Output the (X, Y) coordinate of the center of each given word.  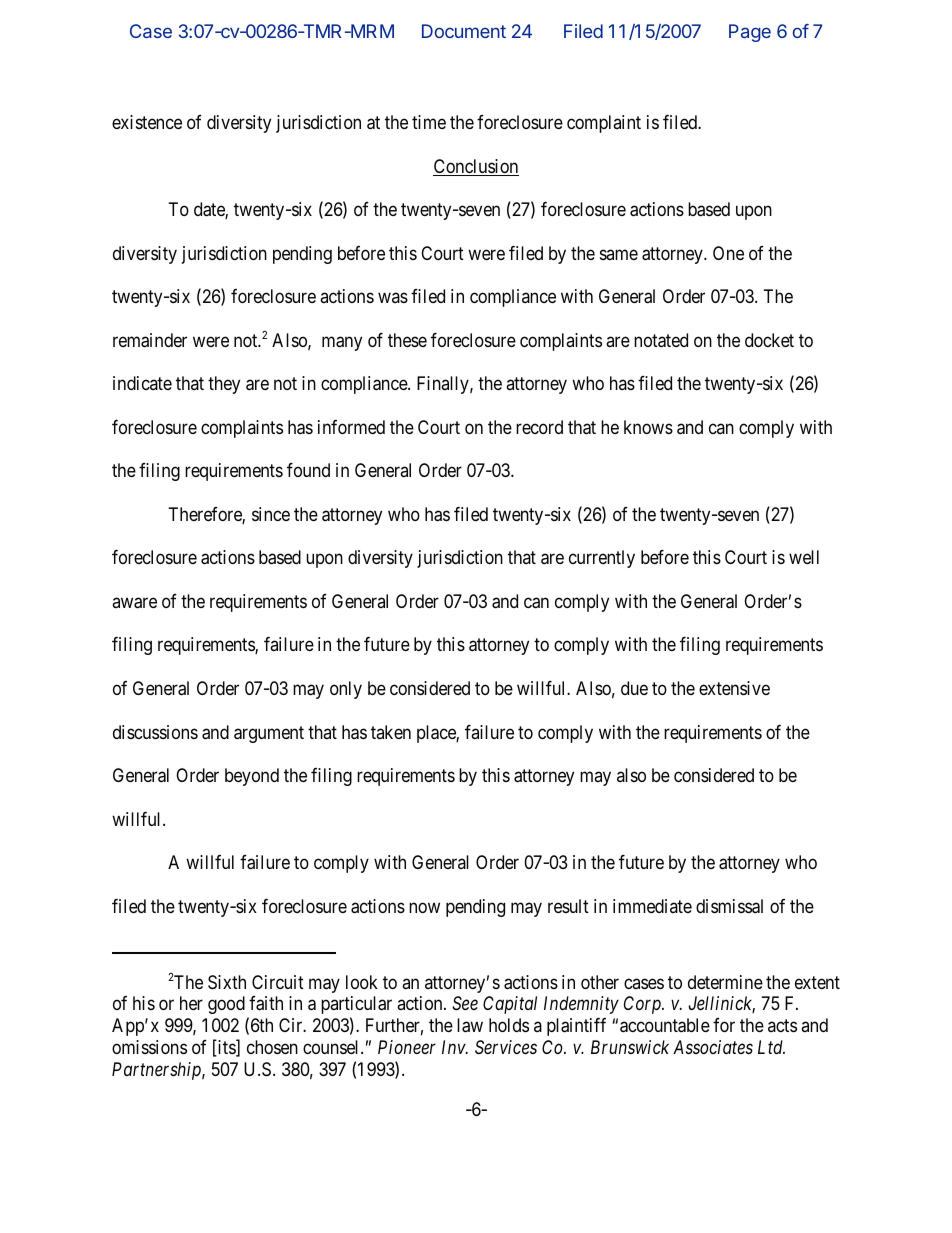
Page (750, 33)
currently (602, 559)
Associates (713, 1047)
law (470, 1025)
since (271, 514)
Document (464, 31)
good (226, 1005)
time (429, 122)
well (804, 557)
